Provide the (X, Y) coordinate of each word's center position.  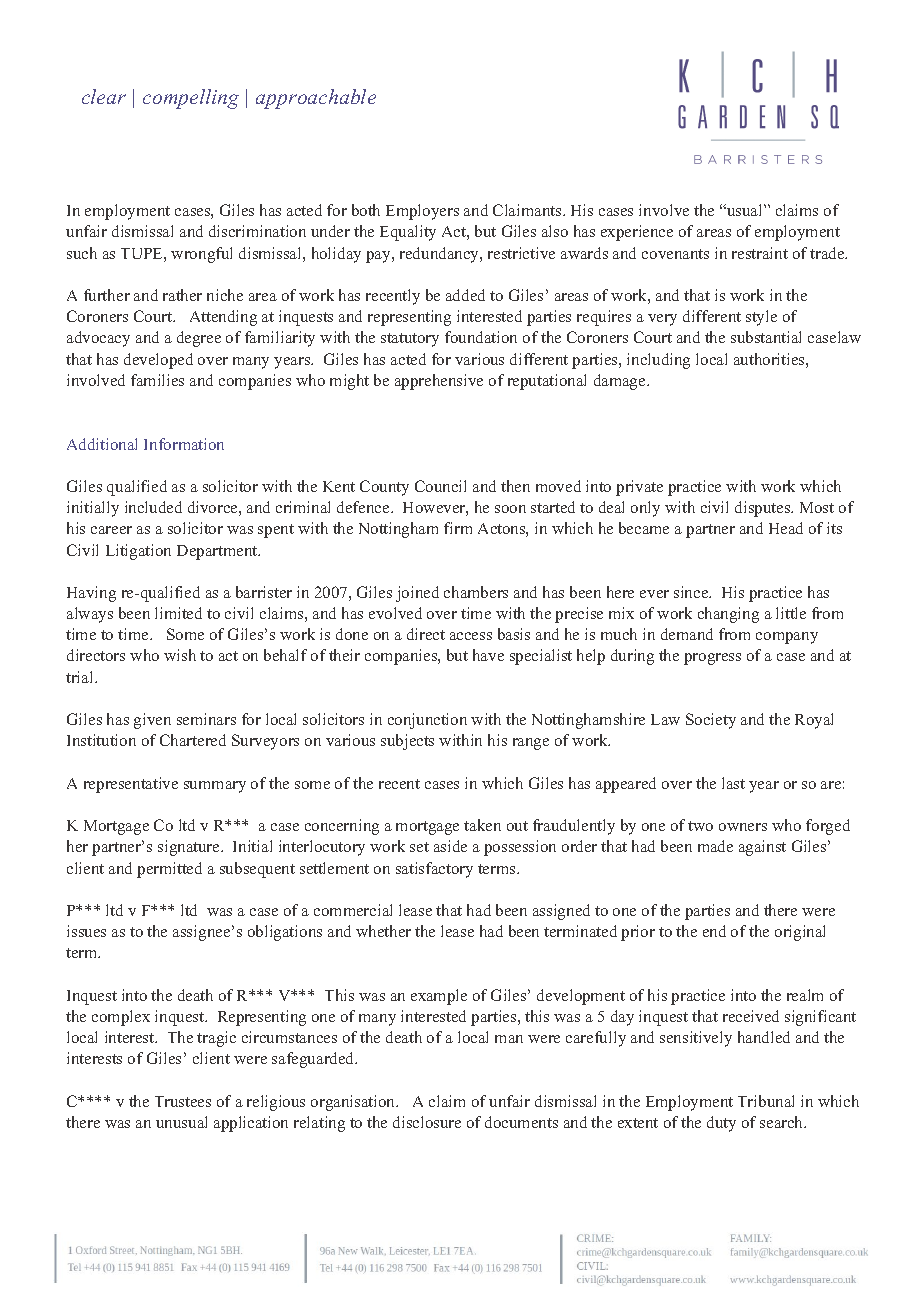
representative (131, 785)
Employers (422, 212)
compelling (191, 99)
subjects (407, 742)
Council (440, 486)
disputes (764, 509)
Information (184, 444)
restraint (760, 253)
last (733, 783)
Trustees (183, 1101)
